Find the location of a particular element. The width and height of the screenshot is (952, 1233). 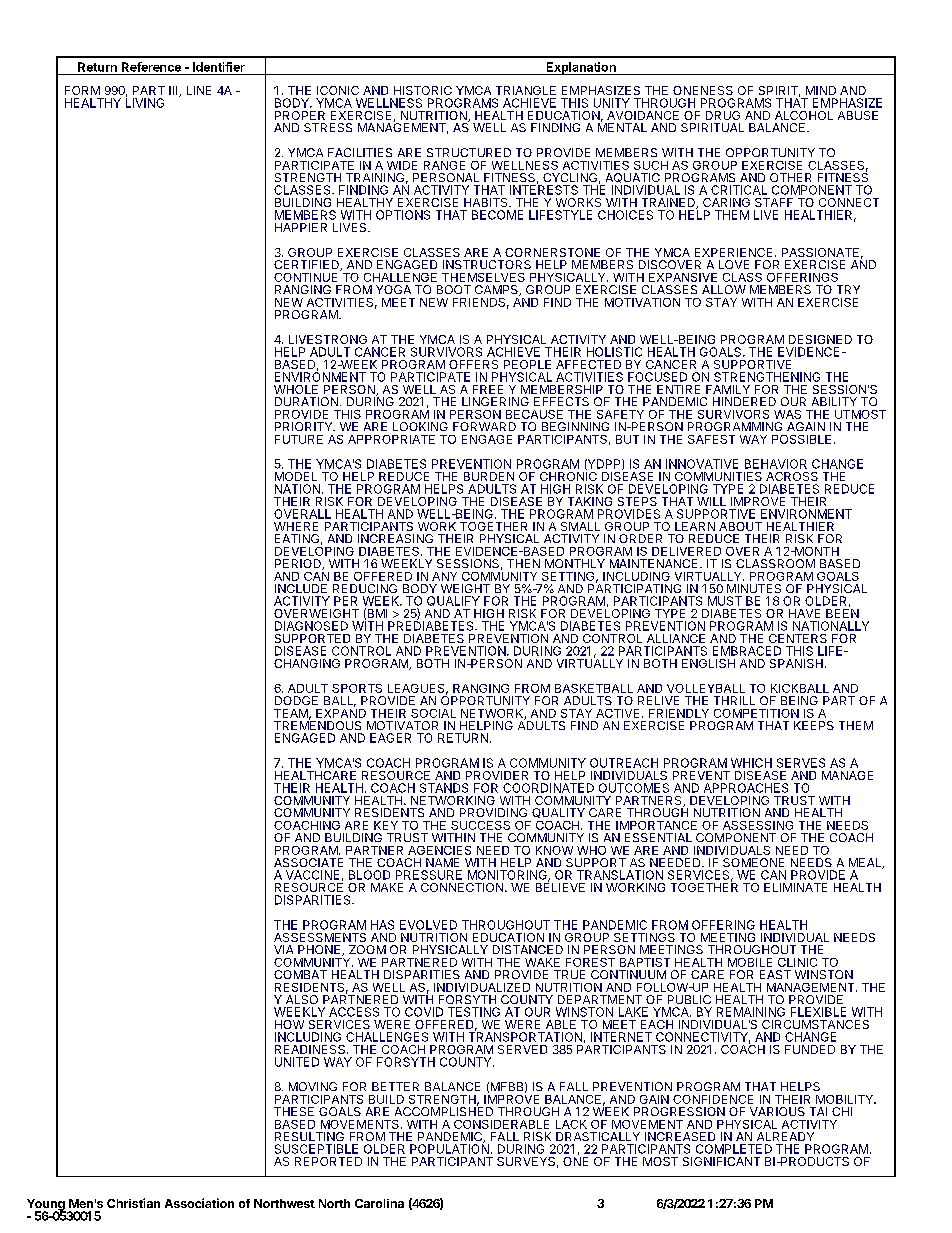

HINDERED is located at coordinates (744, 401).
